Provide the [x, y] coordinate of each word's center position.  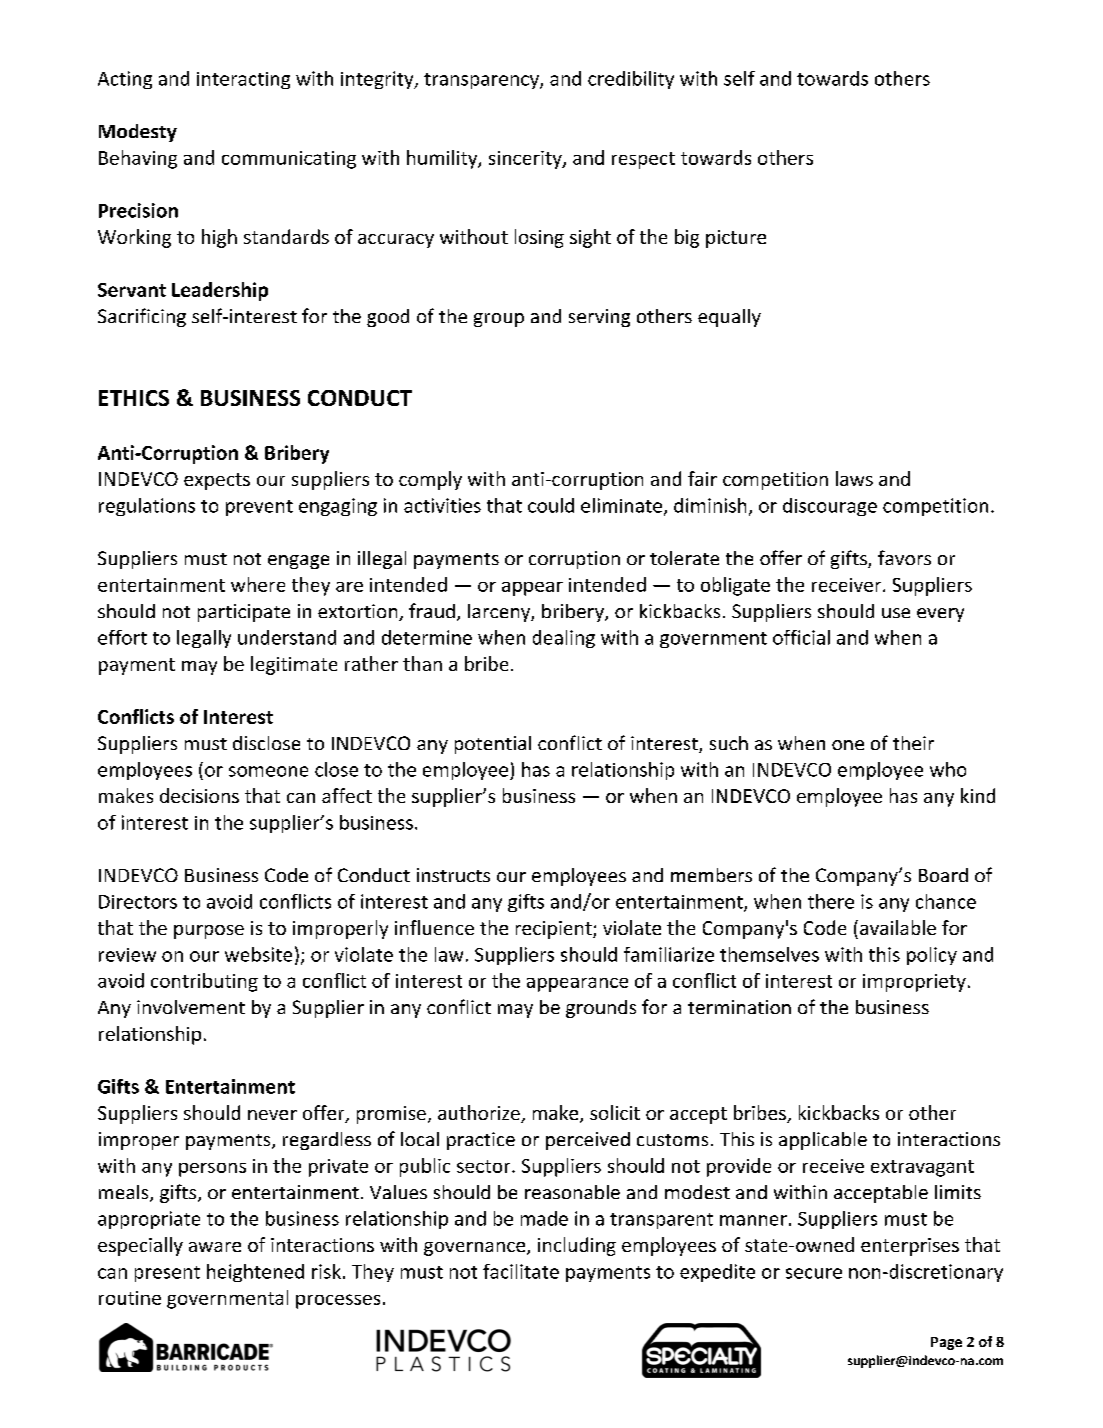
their [913, 743]
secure [814, 1273]
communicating [289, 160]
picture [736, 239]
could [551, 505]
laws [854, 478]
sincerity [526, 160]
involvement [191, 1007]
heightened [255, 1273]
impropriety [914, 983]
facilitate [521, 1271]
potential [493, 745]
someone [268, 771]
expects [217, 481]
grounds [601, 1009]
